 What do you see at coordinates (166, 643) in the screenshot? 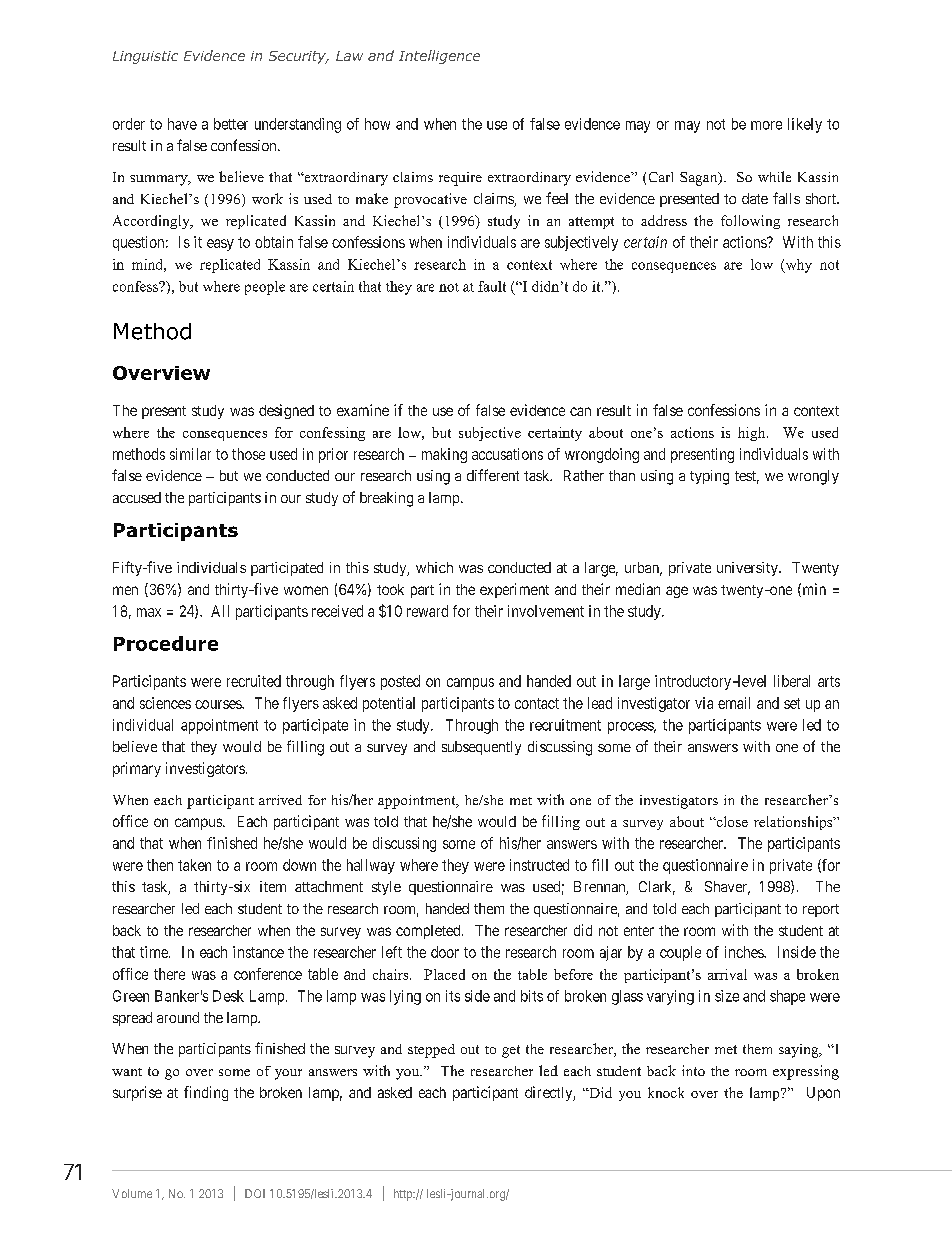
I see `Procedure` at bounding box center [166, 643].
